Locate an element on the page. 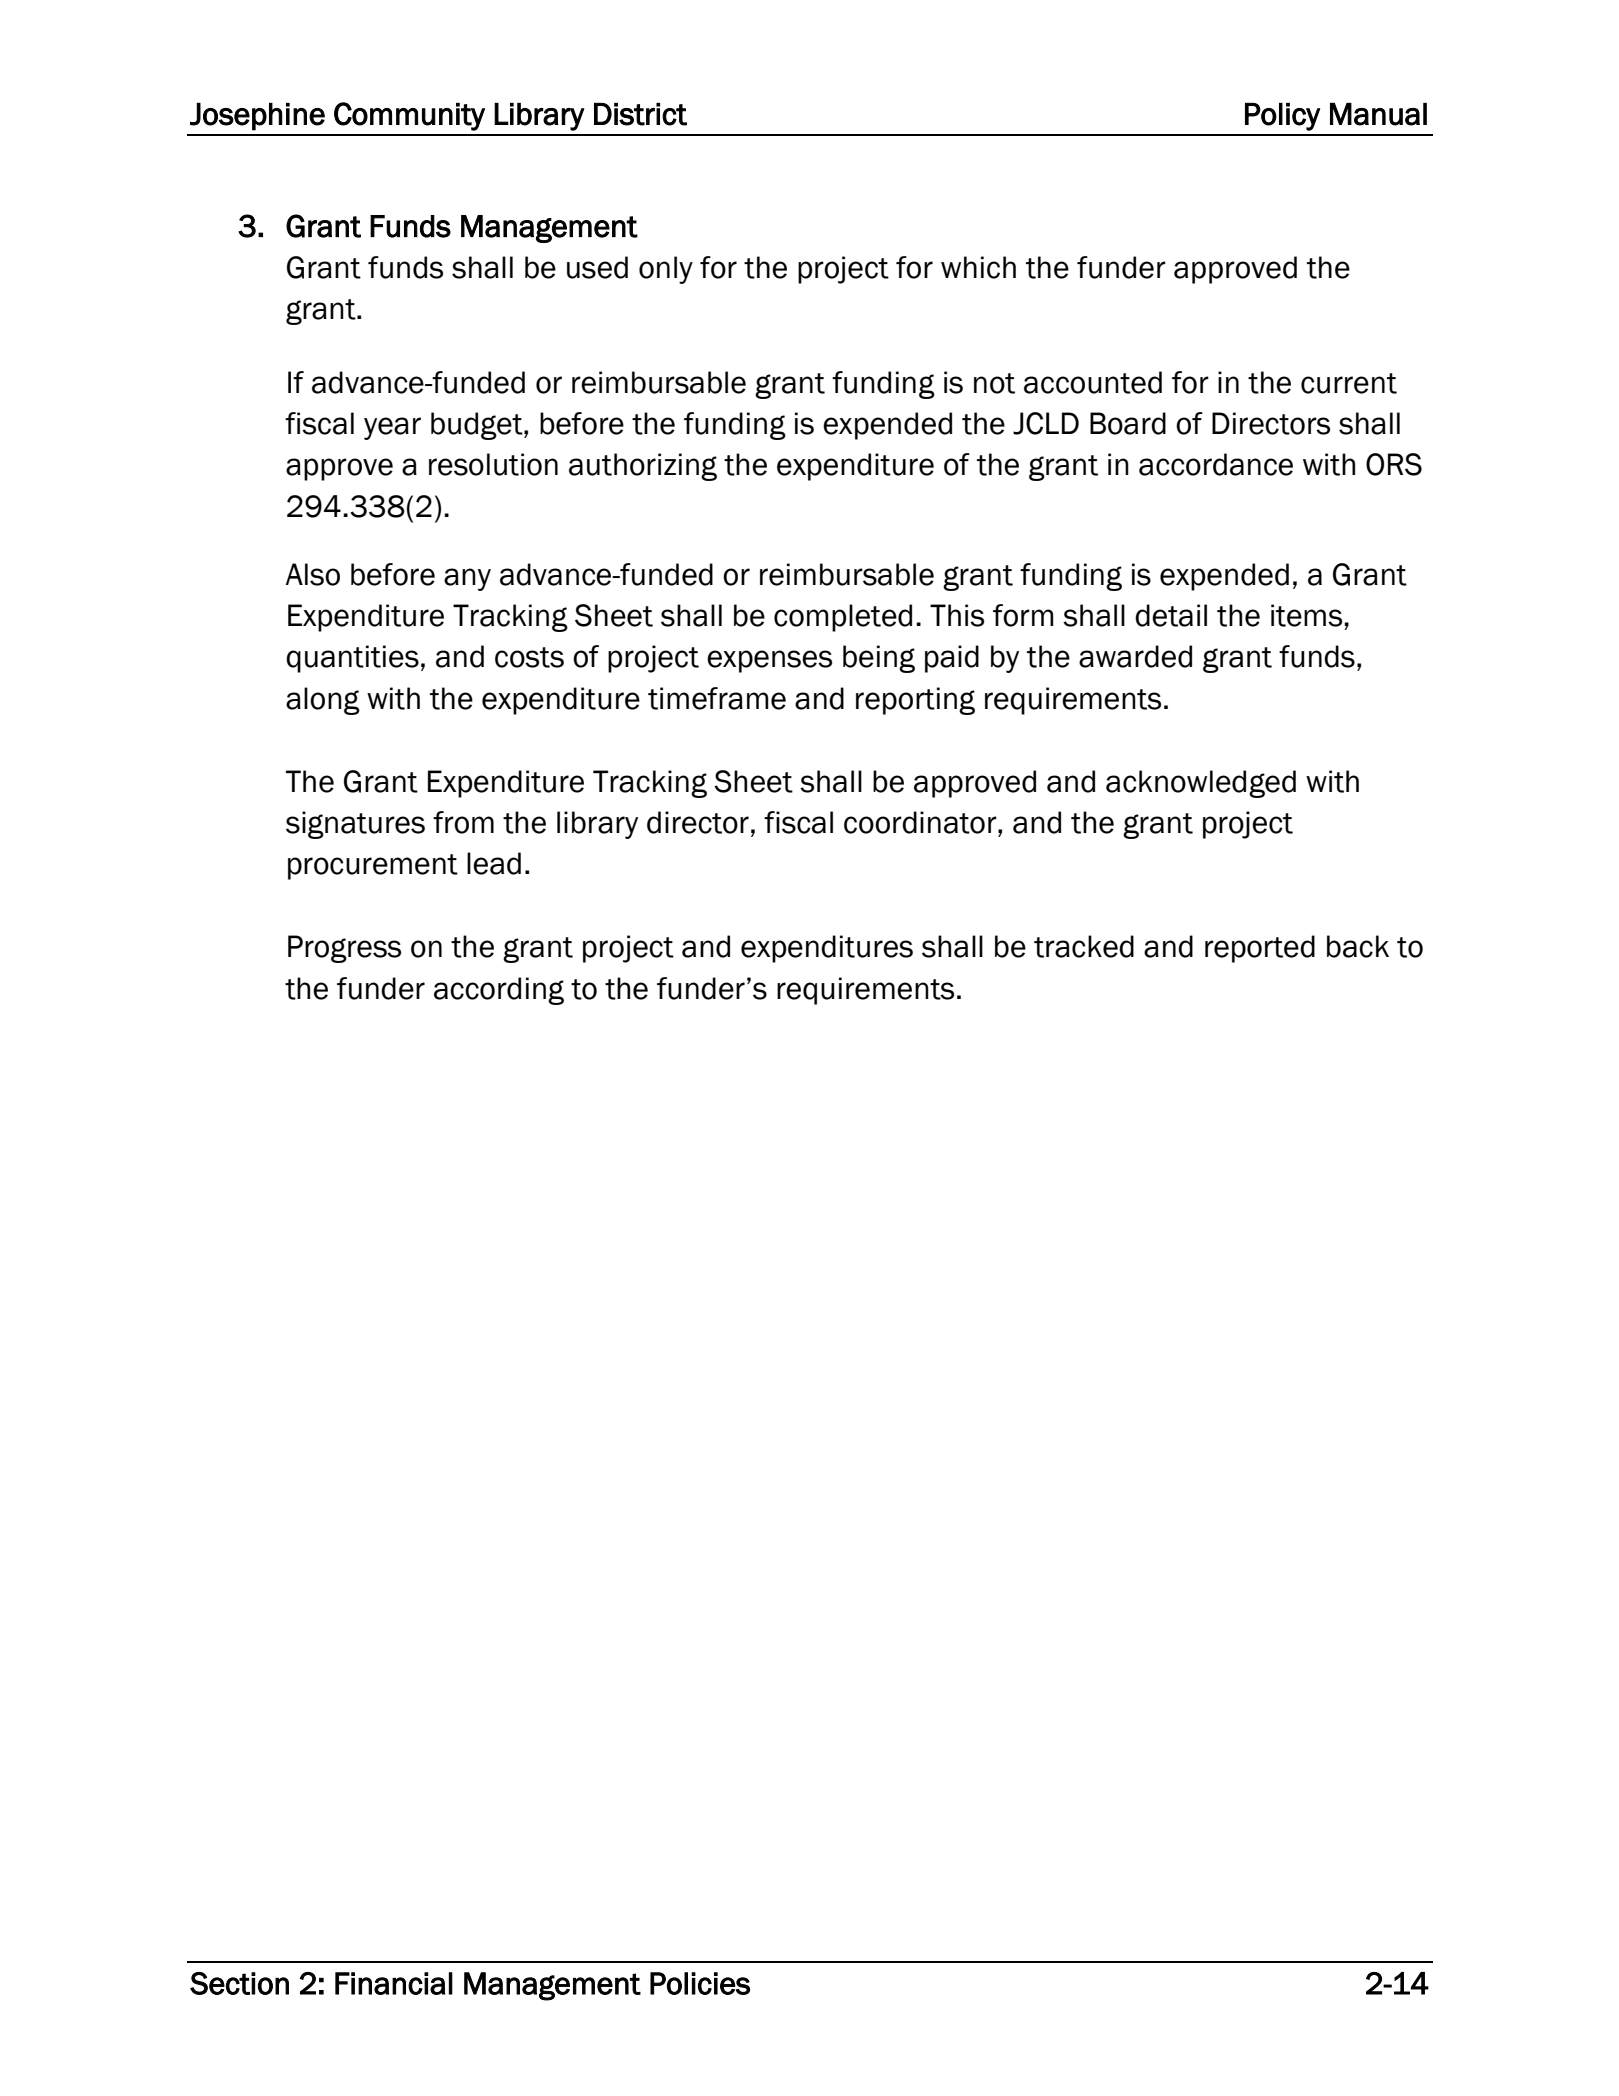 The height and width of the document is (2096, 1619). completed is located at coordinates (843, 618).
